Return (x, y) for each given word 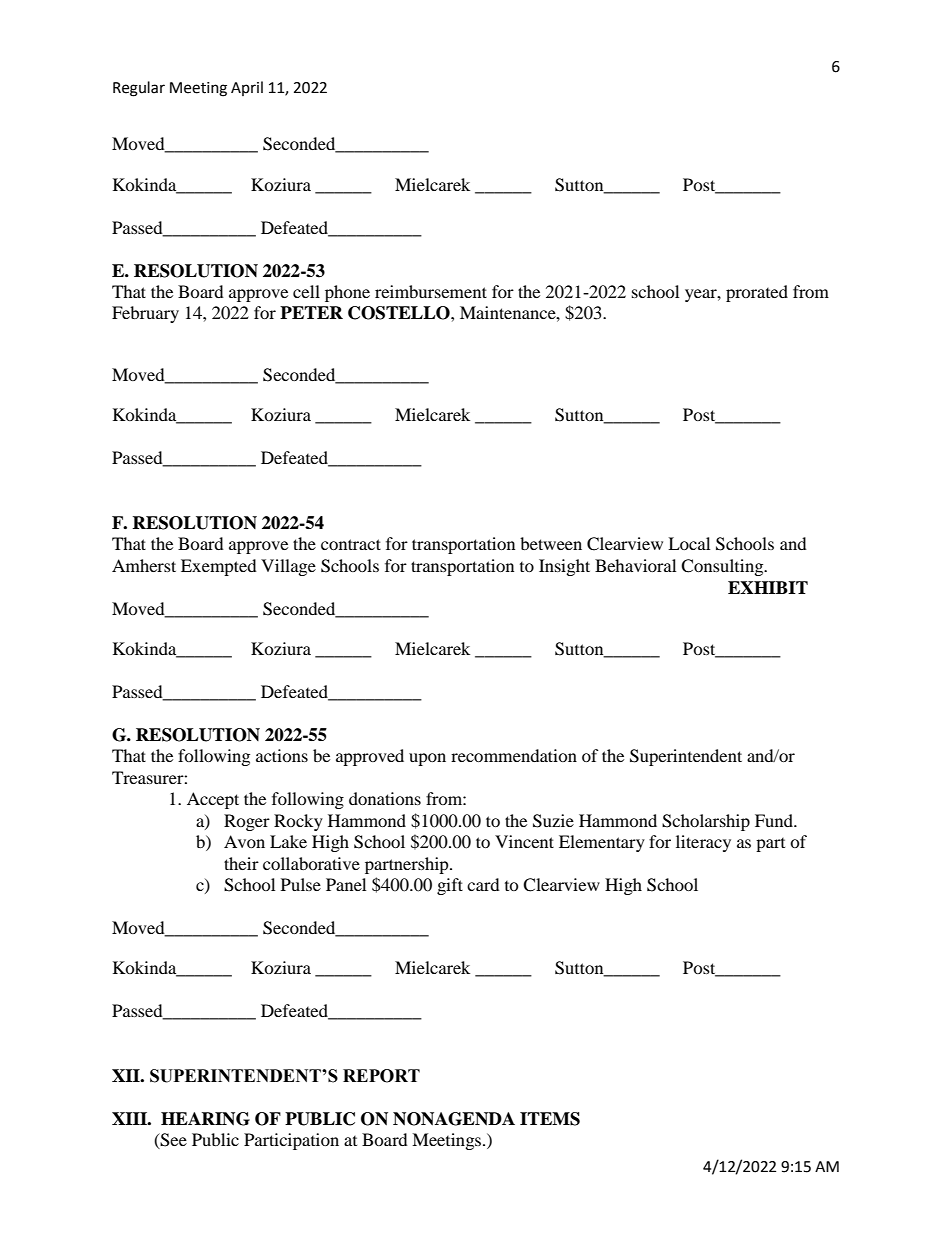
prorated (757, 293)
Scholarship (706, 822)
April (247, 88)
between (551, 543)
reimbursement (431, 291)
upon (427, 759)
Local (689, 543)
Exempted (219, 567)
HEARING (205, 1119)
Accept (213, 800)
